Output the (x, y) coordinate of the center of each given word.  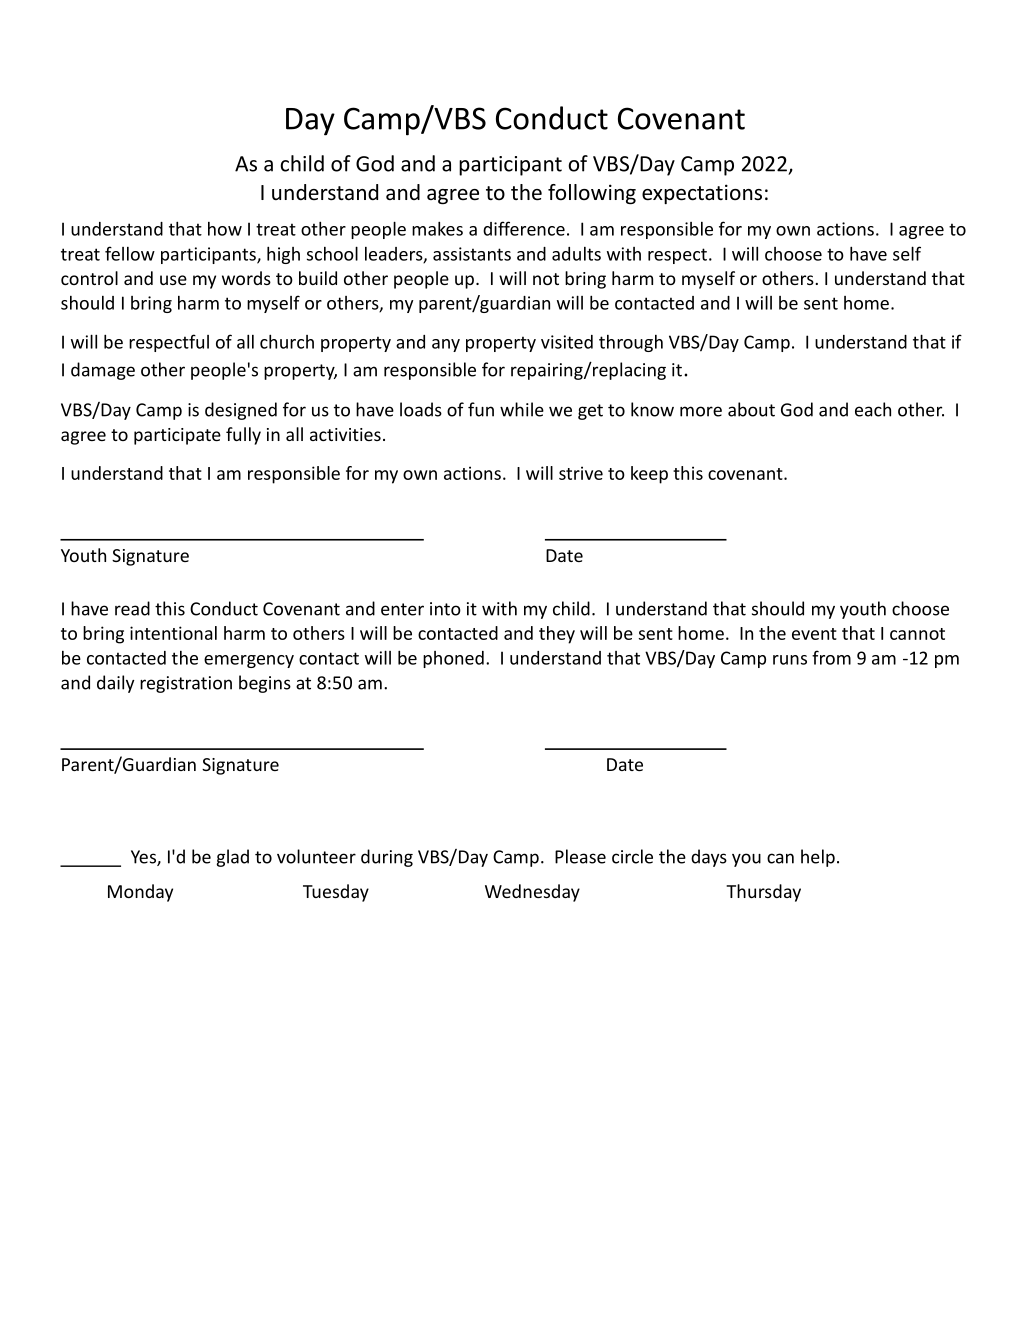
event (814, 634)
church (287, 341)
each (873, 409)
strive (581, 473)
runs (790, 660)
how (225, 229)
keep (649, 475)
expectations (702, 194)
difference (524, 228)
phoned (453, 659)
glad (233, 858)
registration (186, 684)
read (132, 608)
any (446, 345)
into (445, 609)
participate (177, 436)
